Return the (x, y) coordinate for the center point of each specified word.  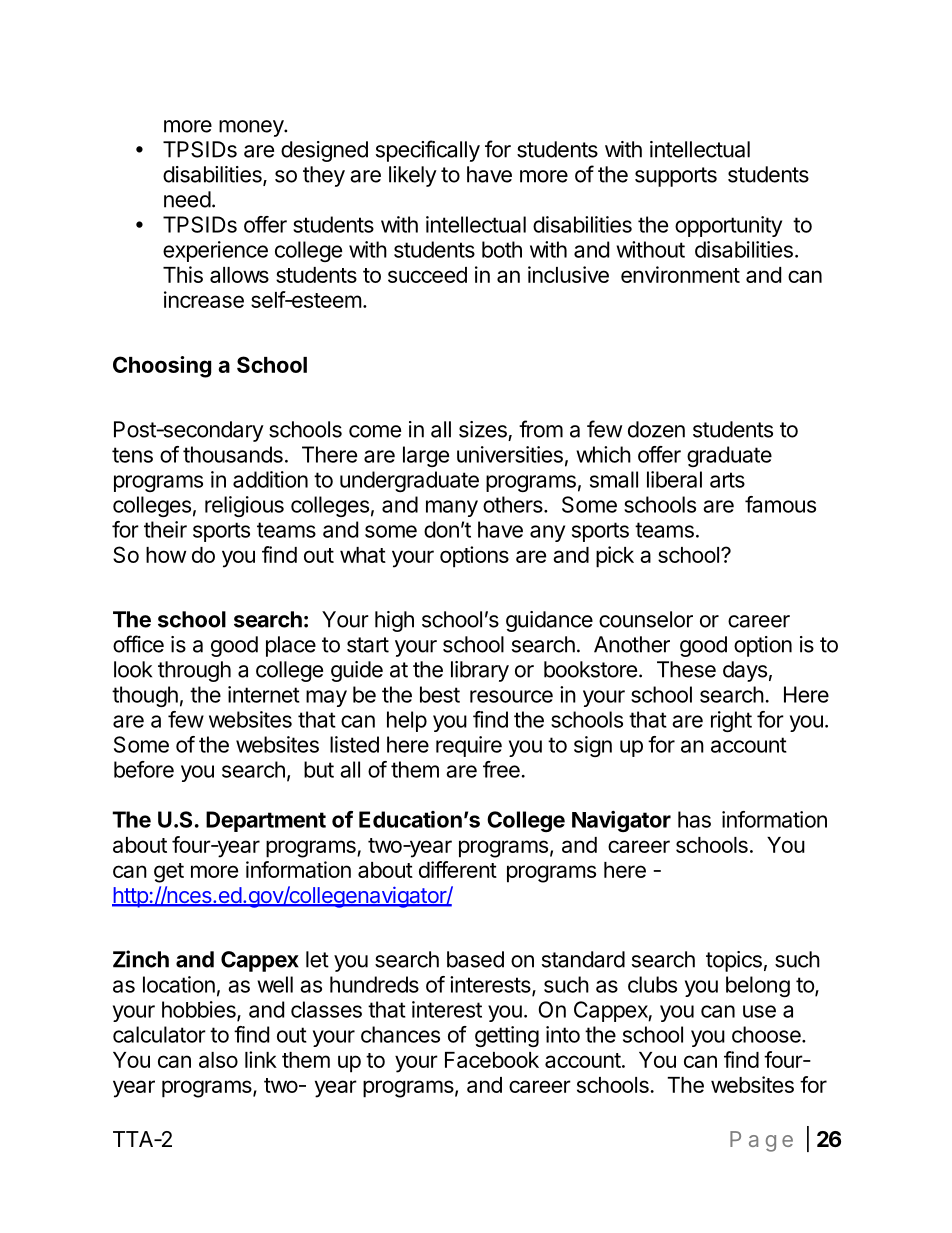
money (252, 128)
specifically (428, 151)
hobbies (200, 1010)
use (759, 1011)
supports (676, 177)
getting (507, 1036)
